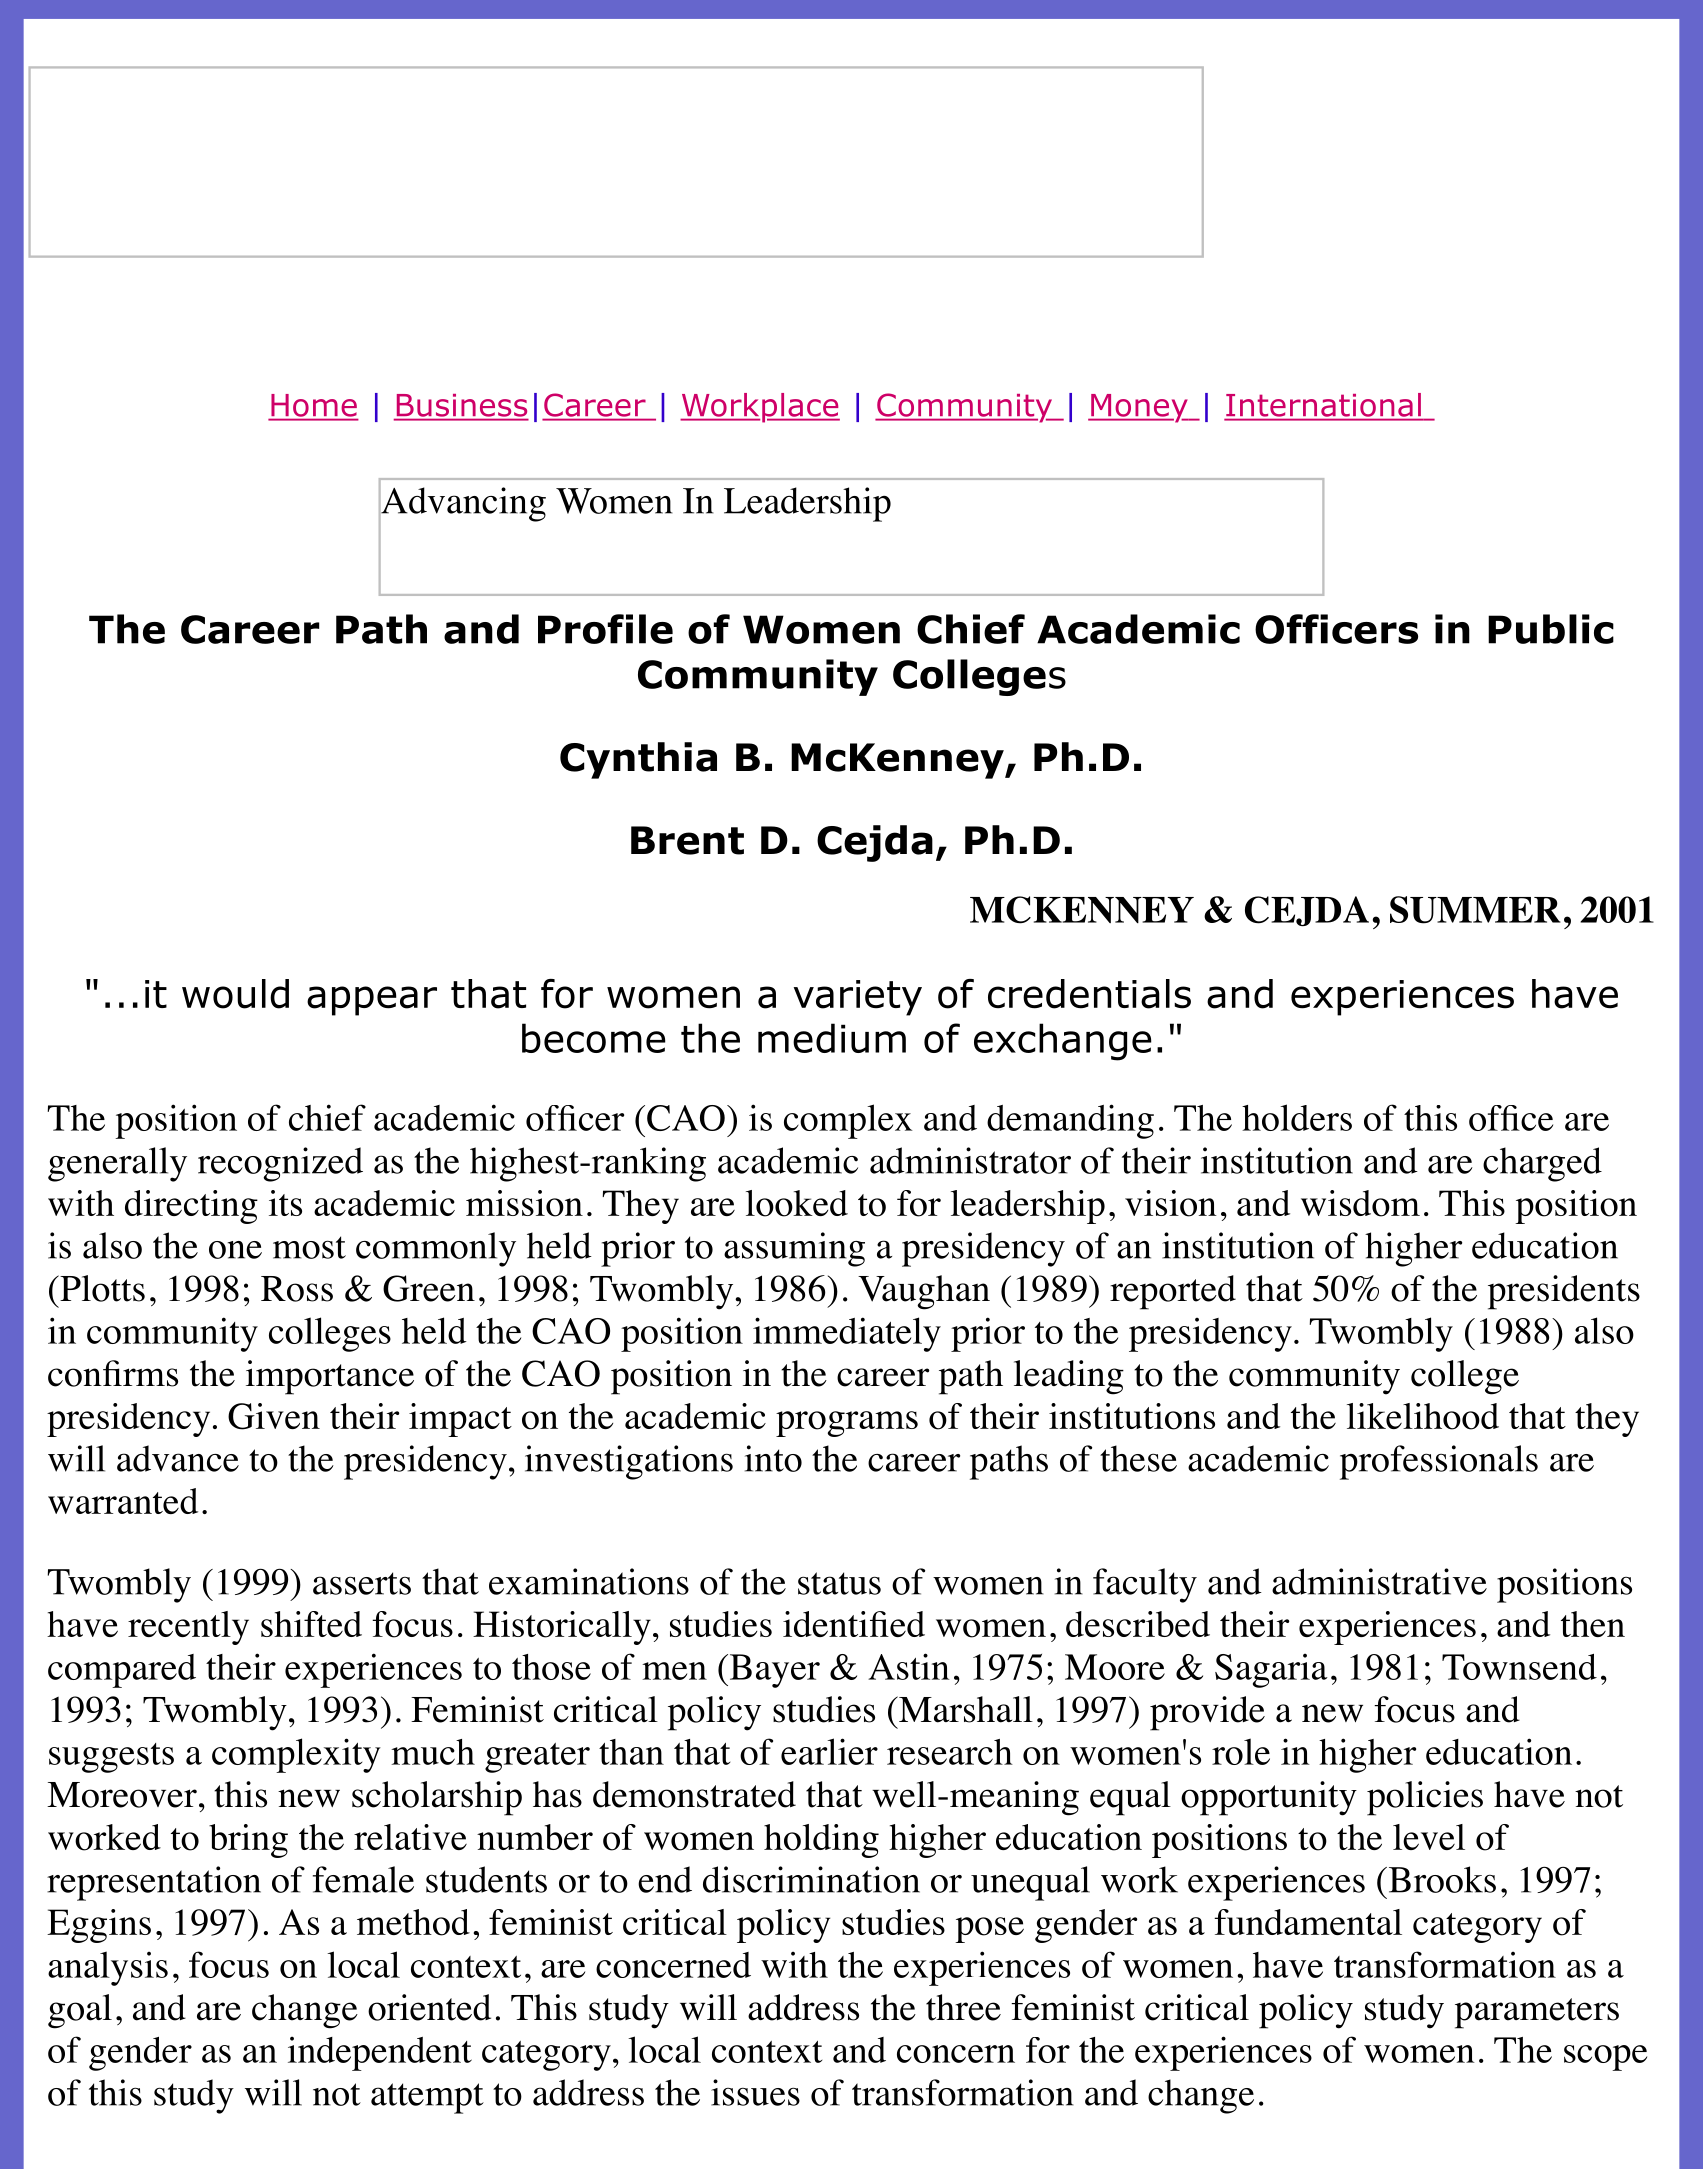  Describe the element at coordinates (380, 2053) in the screenshot. I see `independent` at that location.
